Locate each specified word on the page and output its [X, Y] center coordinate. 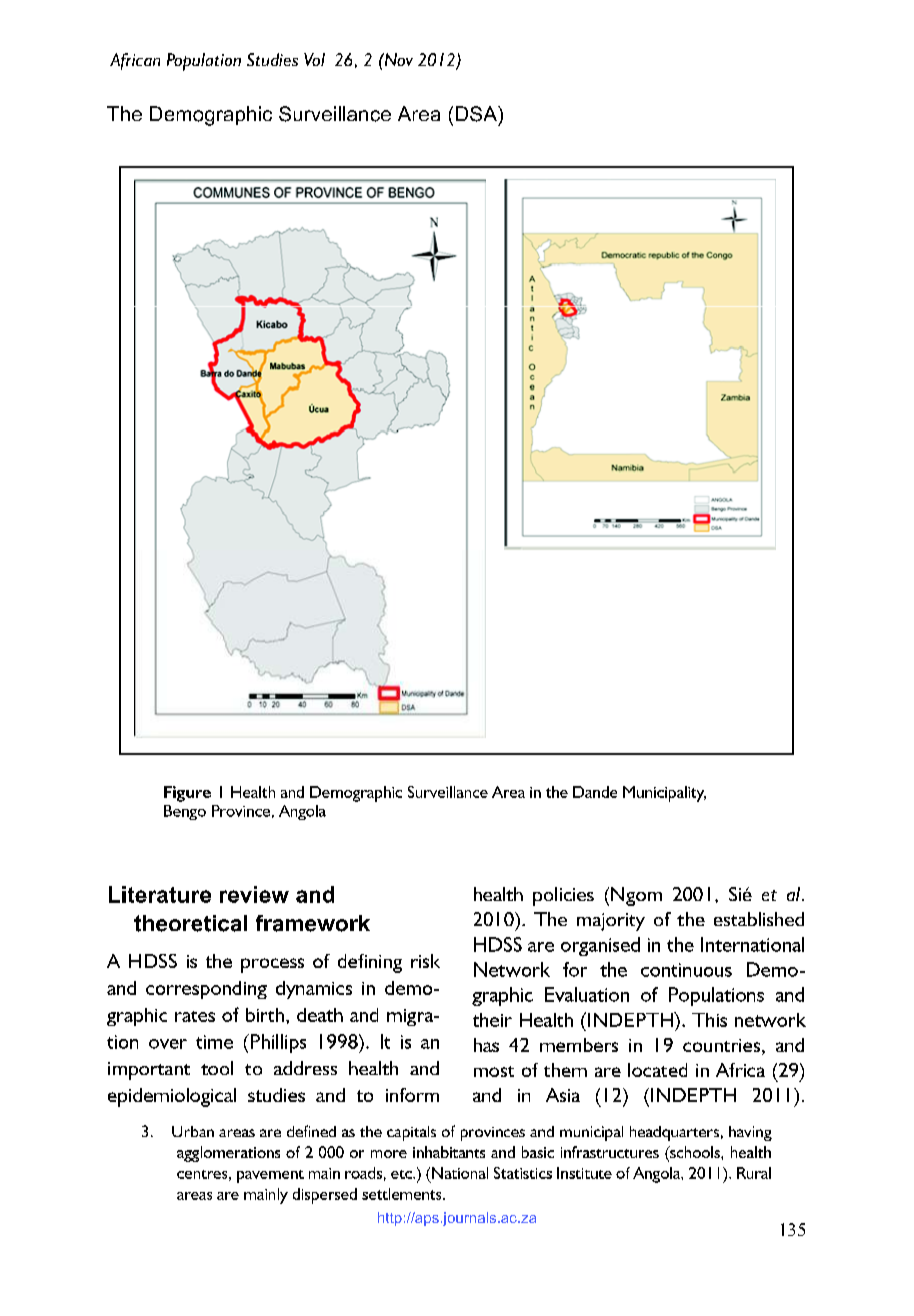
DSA [478, 115]
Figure [187, 794]
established [759, 919]
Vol [314, 59]
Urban [193, 1131]
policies [563, 896]
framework [313, 923]
